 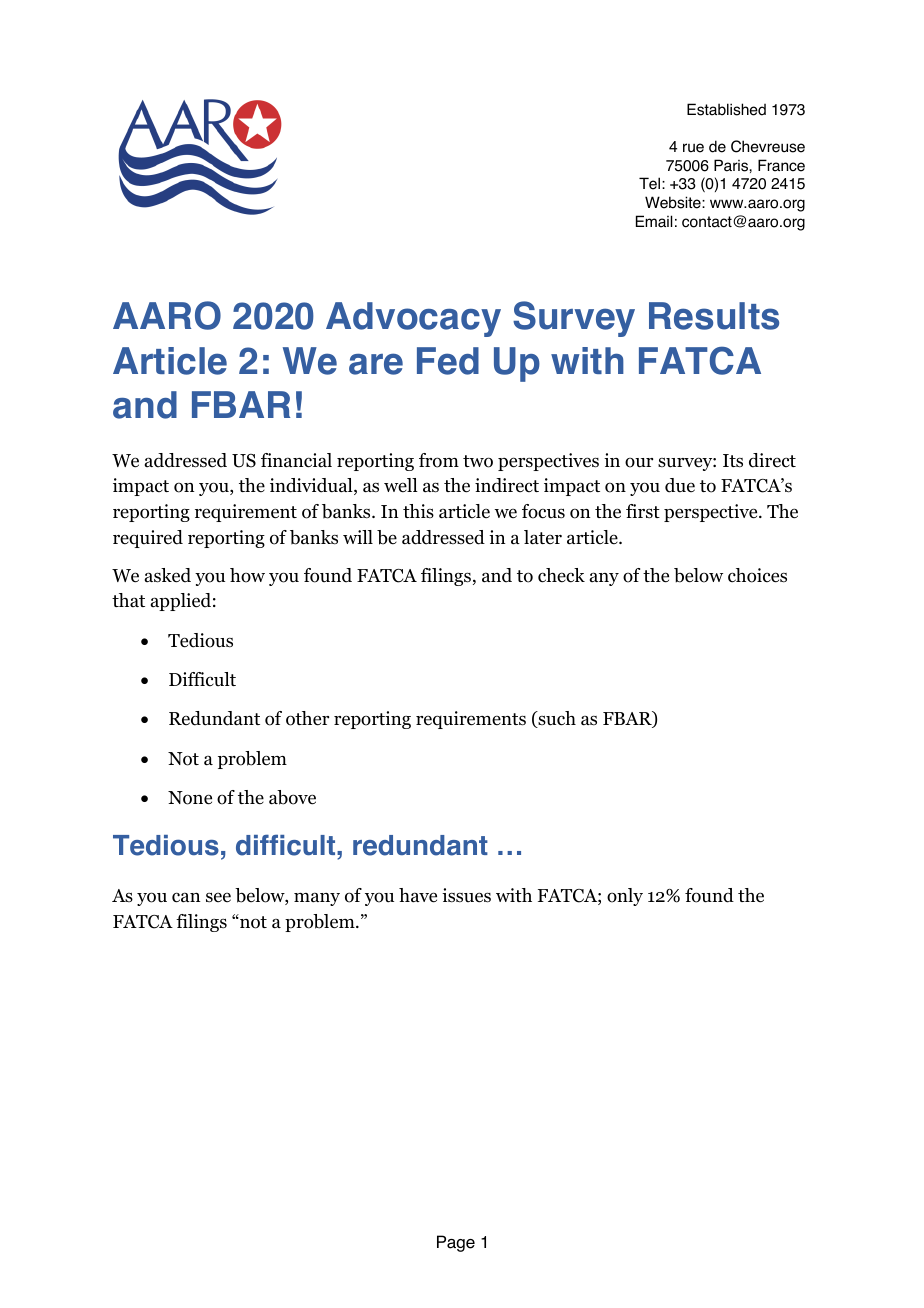 I want to click on Tel, so click(x=649, y=183).
